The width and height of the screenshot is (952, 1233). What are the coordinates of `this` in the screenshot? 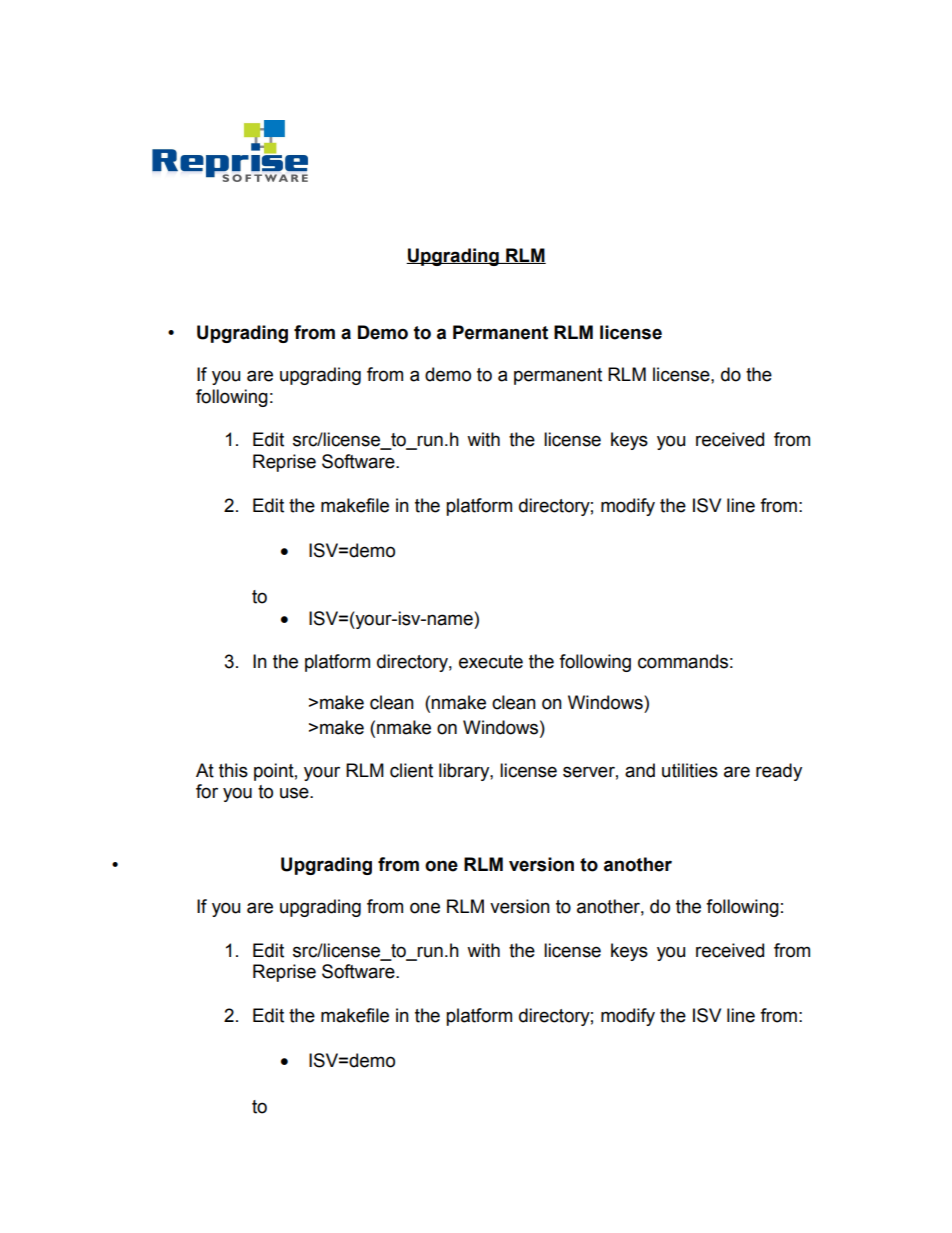 It's located at (233, 770).
